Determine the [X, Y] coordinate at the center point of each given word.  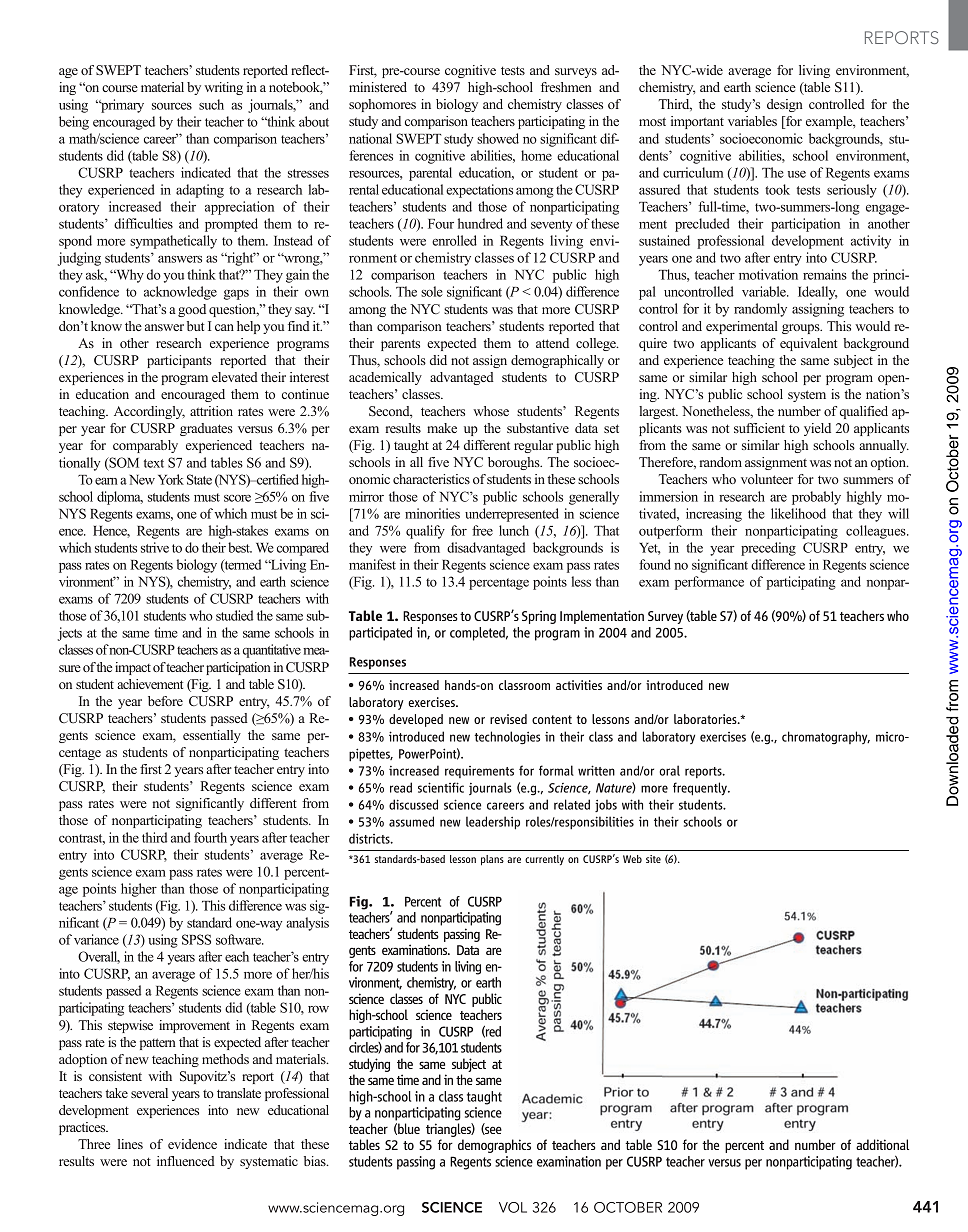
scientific [441, 787]
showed [498, 138]
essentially [212, 736]
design [785, 105]
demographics [494, 1146]
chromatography [826, 738]
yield [817, 429]
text [154, 463]
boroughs [515, 463]
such [211, 104]
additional [882, 1144]
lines [130, 1144]
